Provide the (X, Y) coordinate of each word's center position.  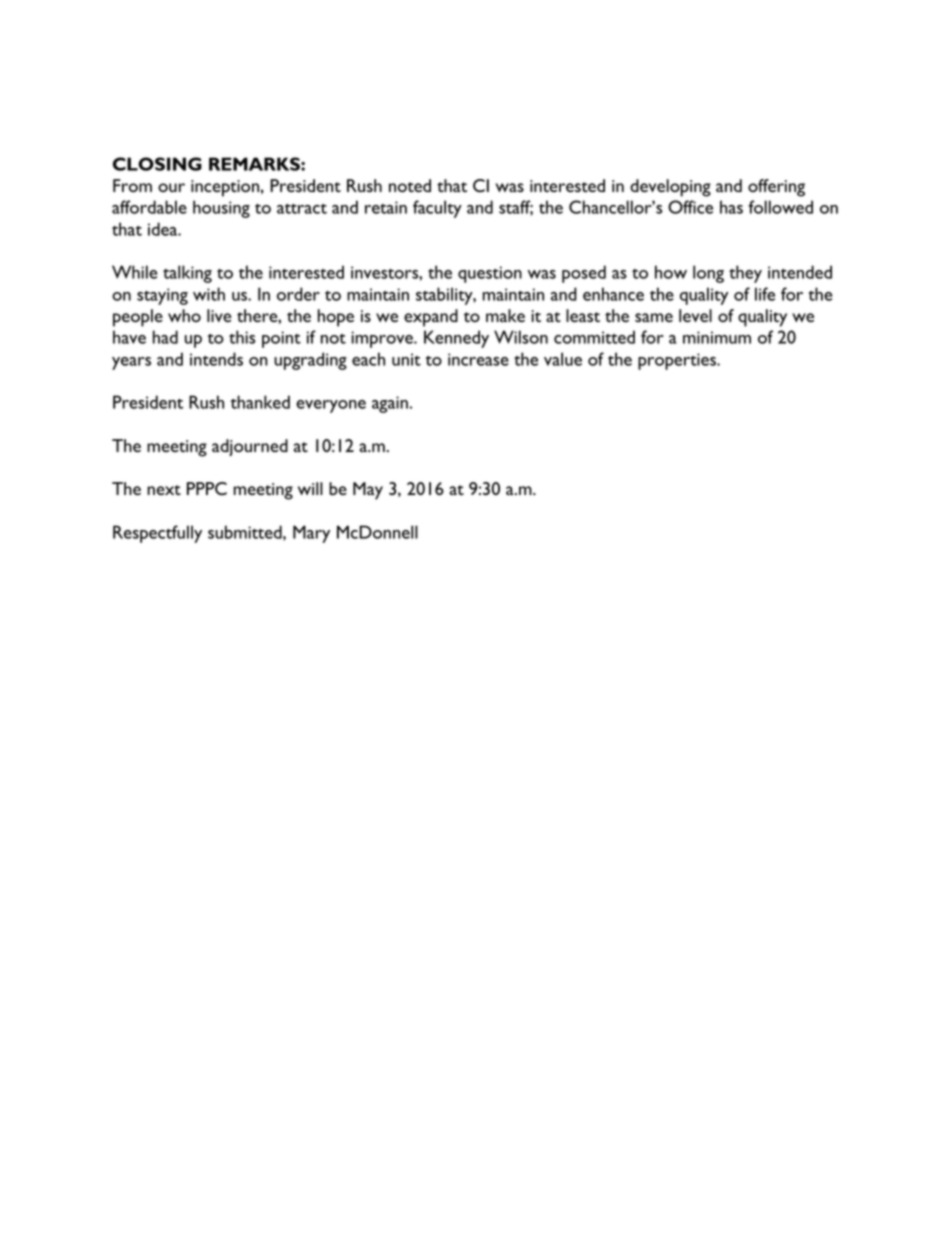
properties (678, 361)
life (765, 294)
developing (670, 188)
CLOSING (157, 164)
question (490, 274)
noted (410, 185)
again (390, 404)
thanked (260, 402)
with (209, 294)
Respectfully (157, 534)
